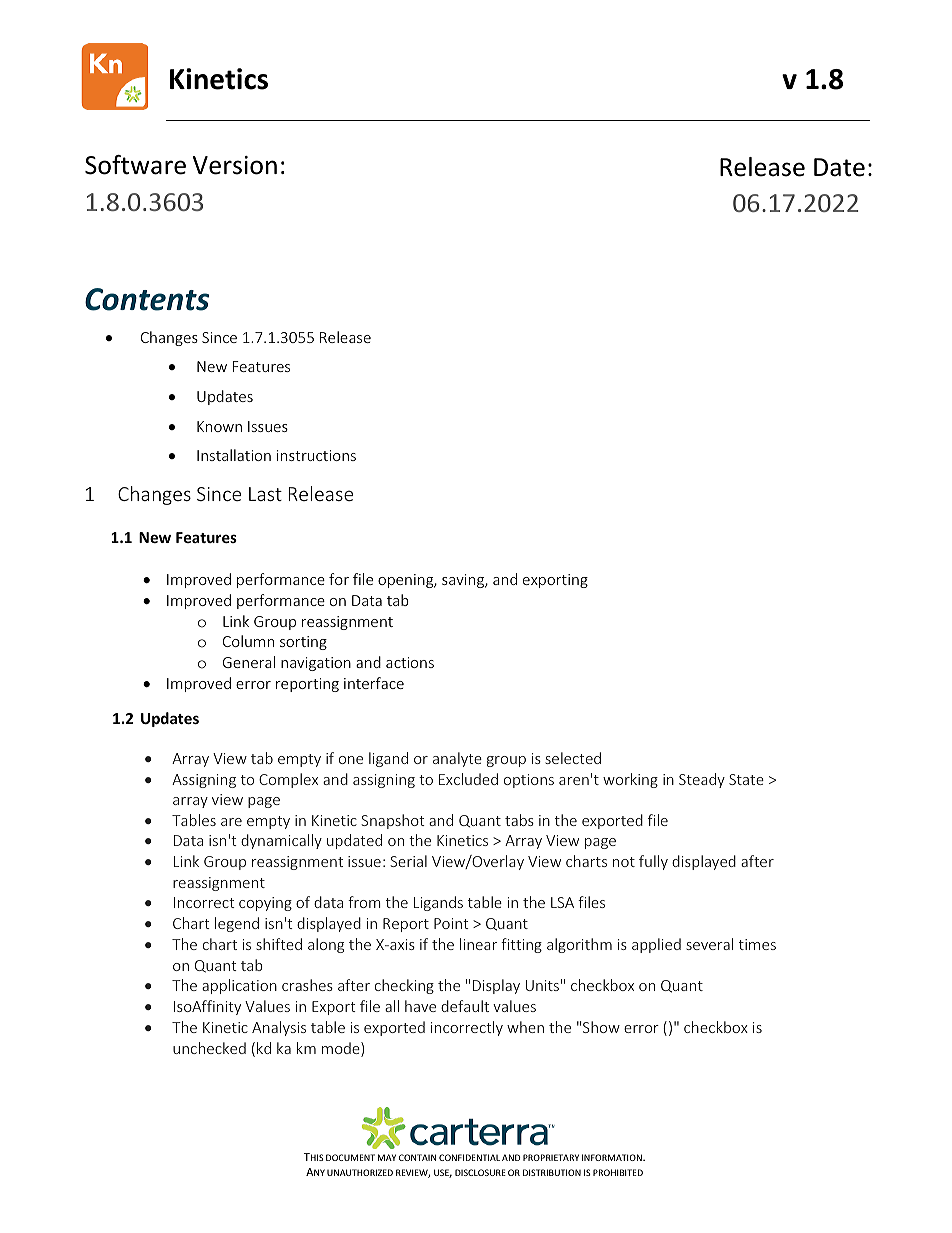 This image has width=952, height=1233. Describe the element at coordinates (209, 1048) in the image. I see `unchecked` at that location.
